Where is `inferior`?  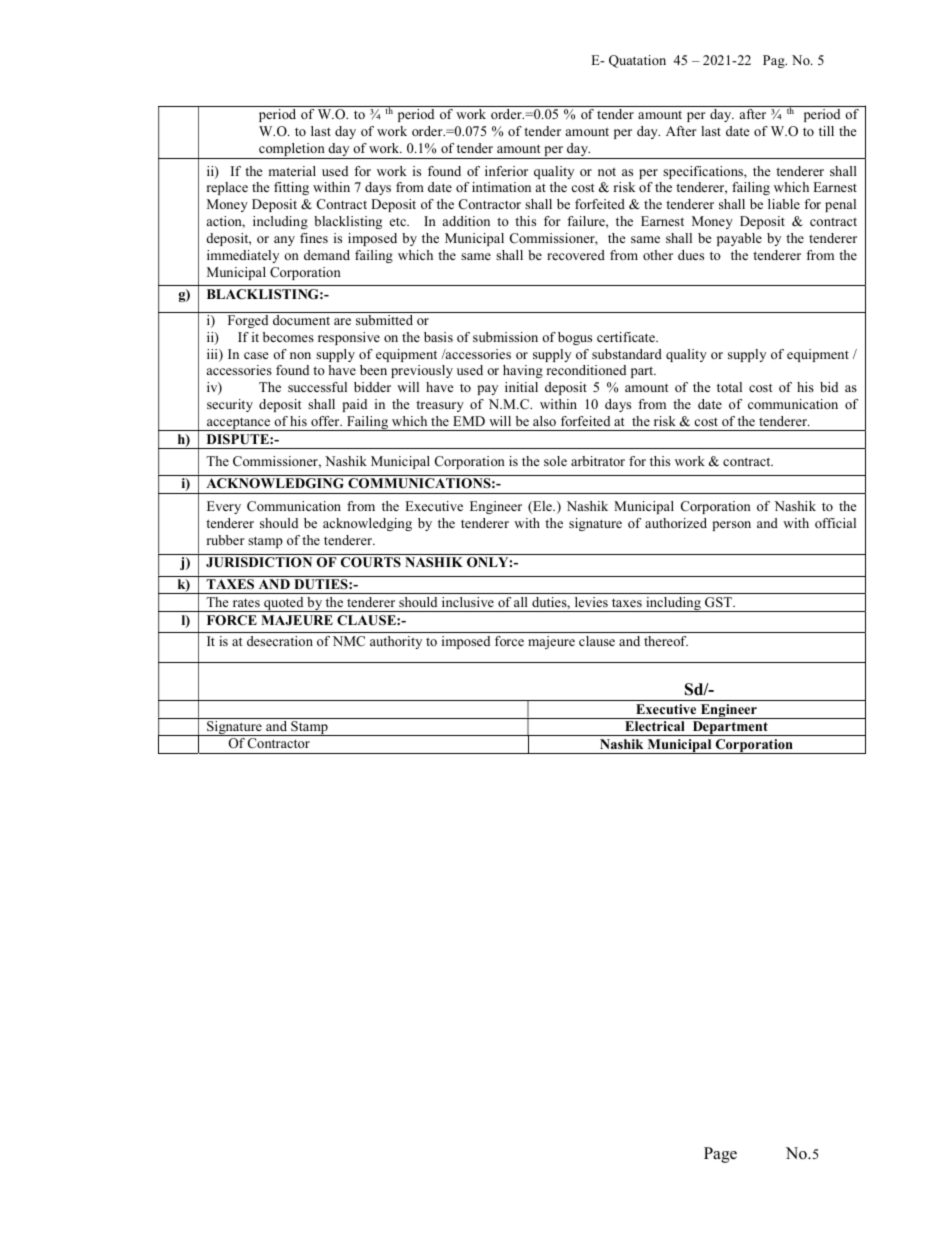
inferior is located at coordinates (506, 171).
